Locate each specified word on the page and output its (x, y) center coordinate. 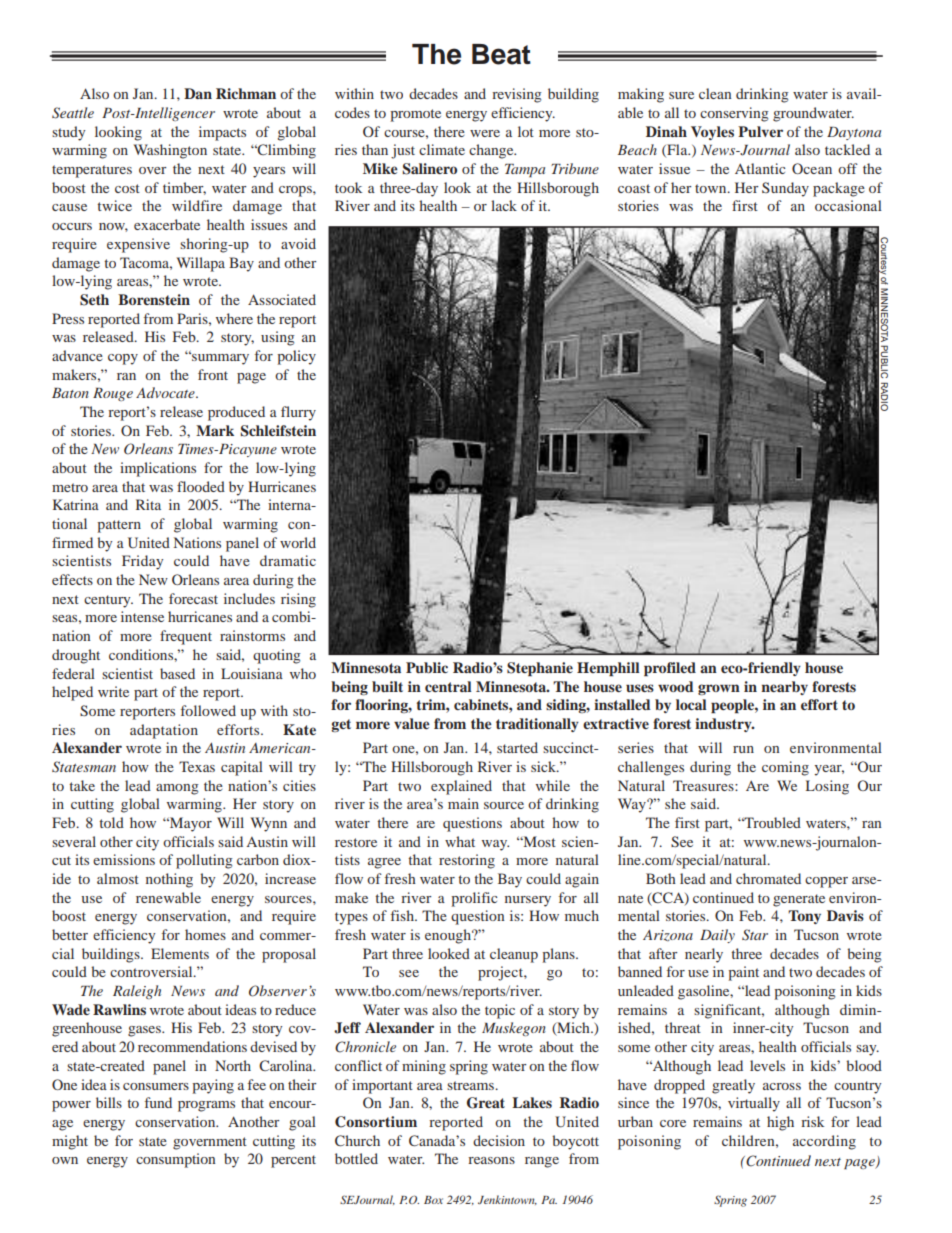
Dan (198, 93)
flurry (298, 413)
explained (461, 787)
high (780, 1123)
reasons (491, 1160)
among (177, 789)
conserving (734, 114)
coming (785, 768)
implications (158, 469)
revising (517, 95)
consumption (176, 1160)
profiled (670, 669)
